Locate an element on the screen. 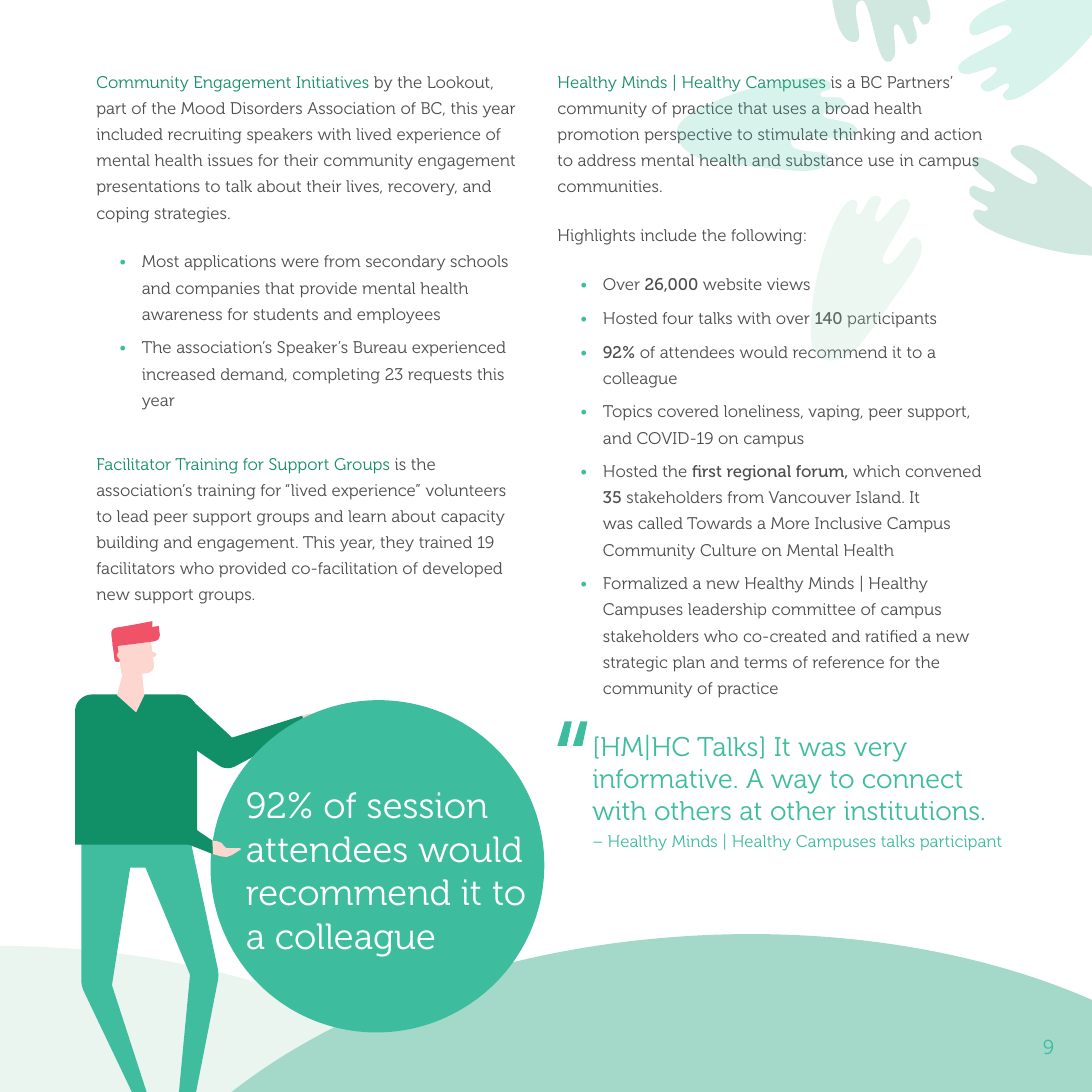 Image resolution: width=1092 pixels, height=1092 pixels. broad is located at coordinates (847, 108).
